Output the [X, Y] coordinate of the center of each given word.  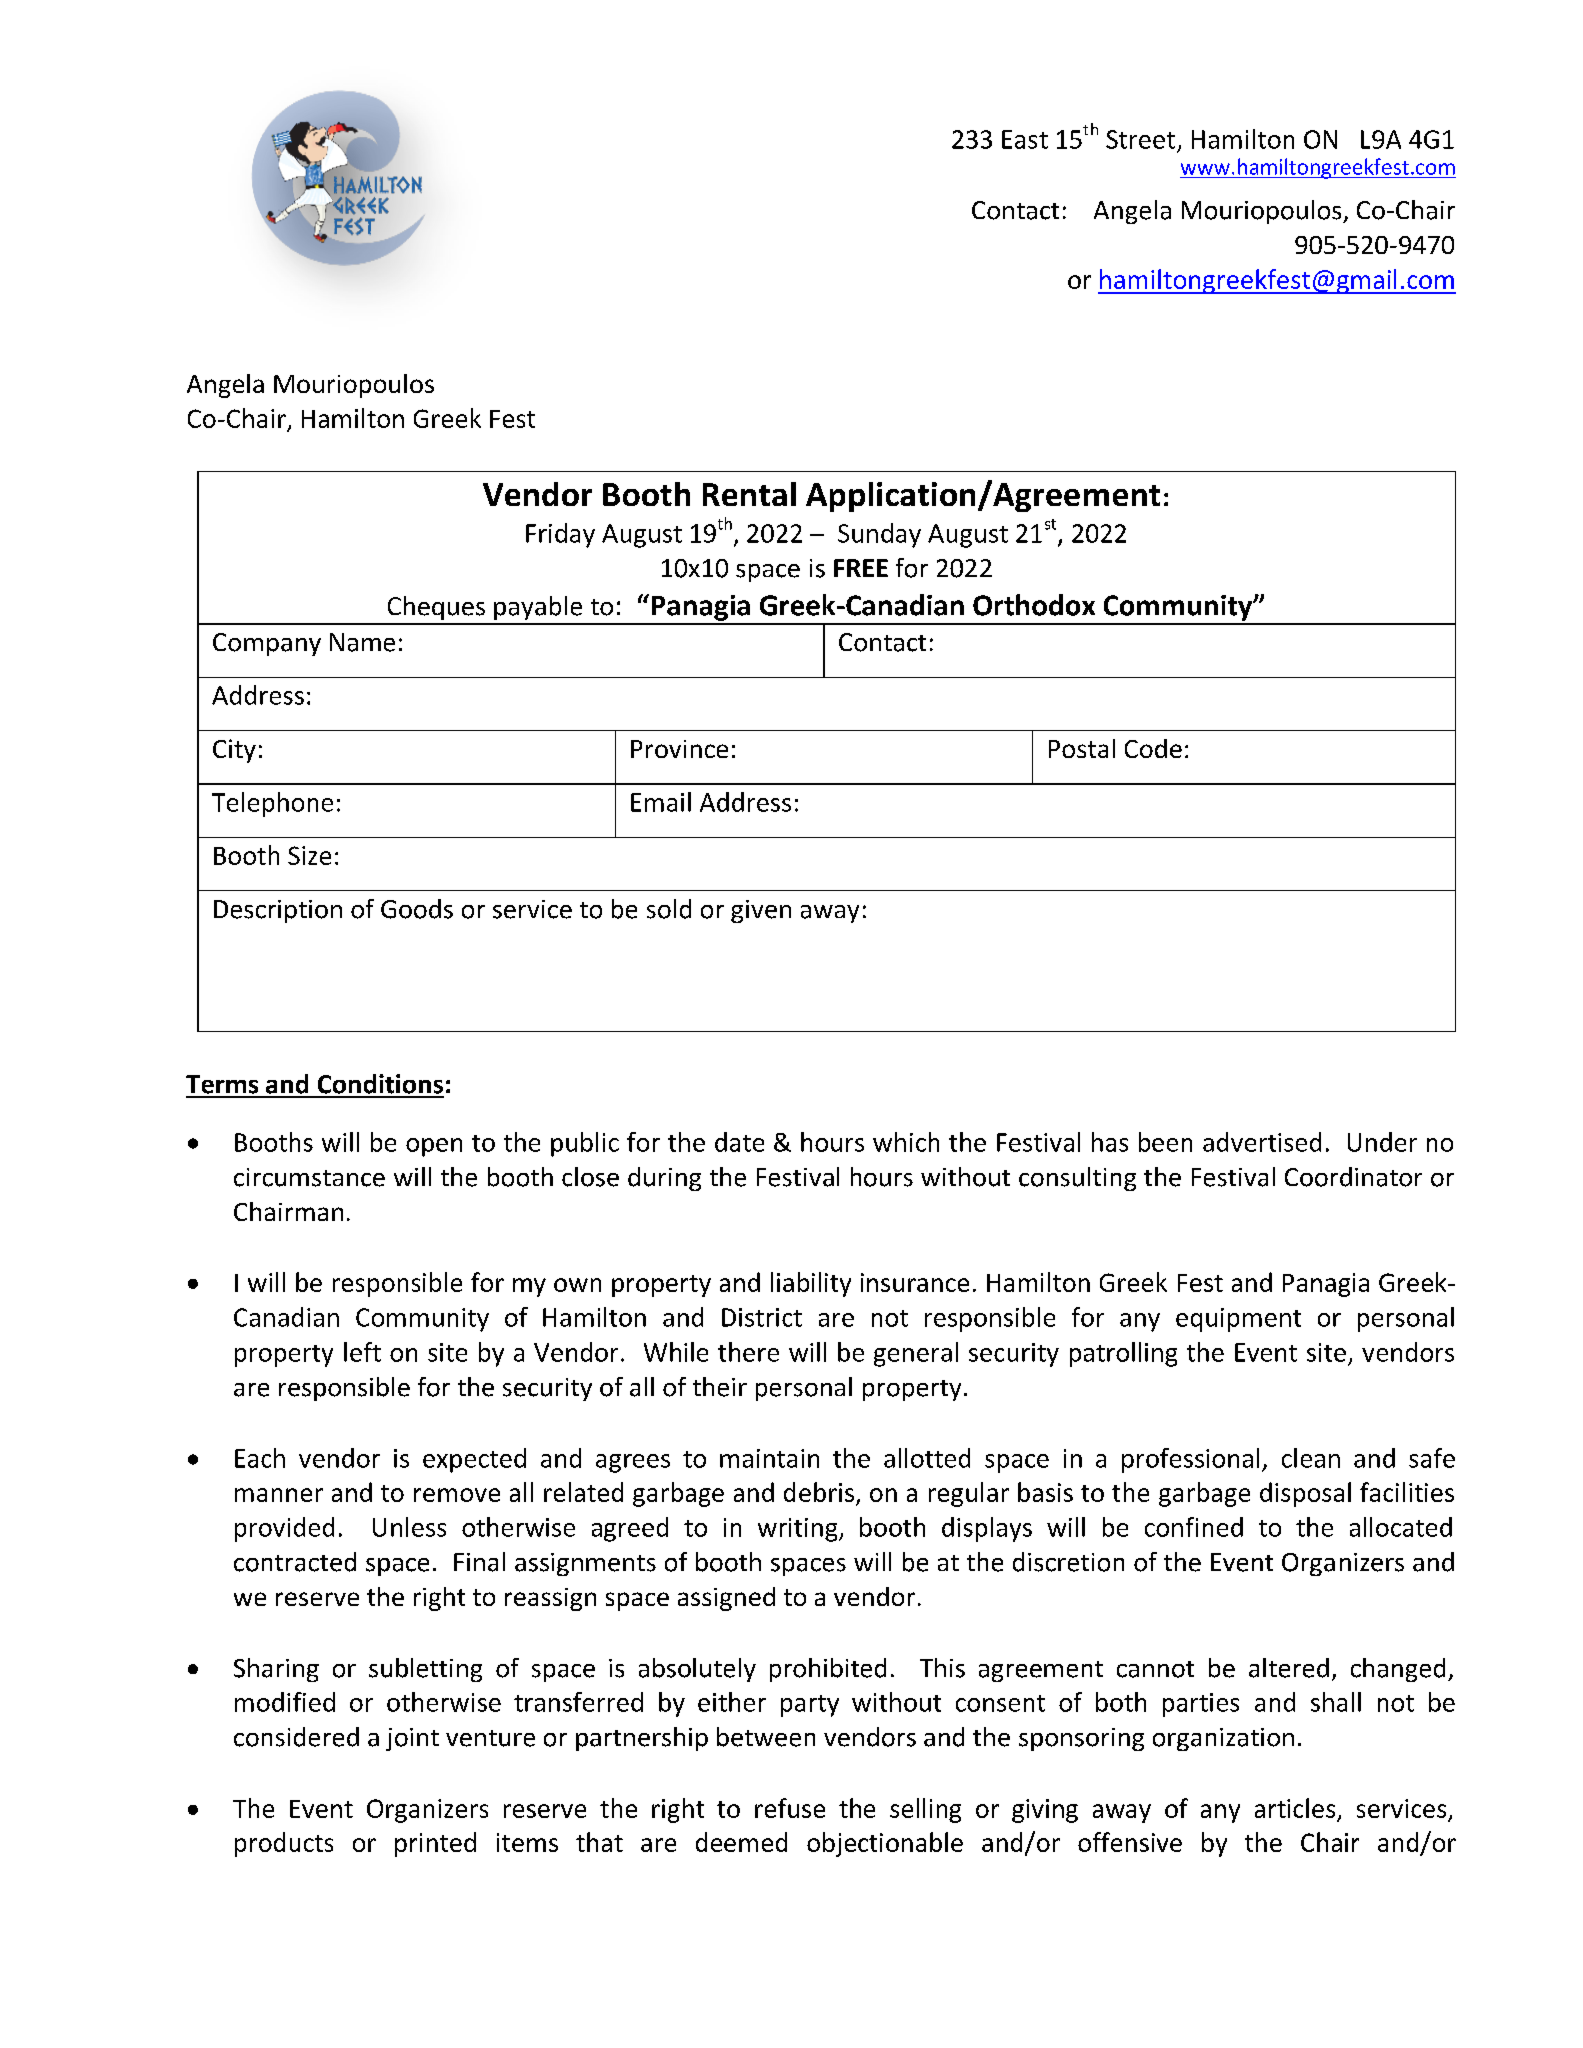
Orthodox [1034, 605]
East [1025, 139]
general [916, 1354]
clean [1311, 1458]
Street [1140, 139]
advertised [1262, 1142]
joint [412, 1739]
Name [362, 642]
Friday [560, 535]
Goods [417, 909]
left [362, 1352]
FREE [861, 568]
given [761, 911]
